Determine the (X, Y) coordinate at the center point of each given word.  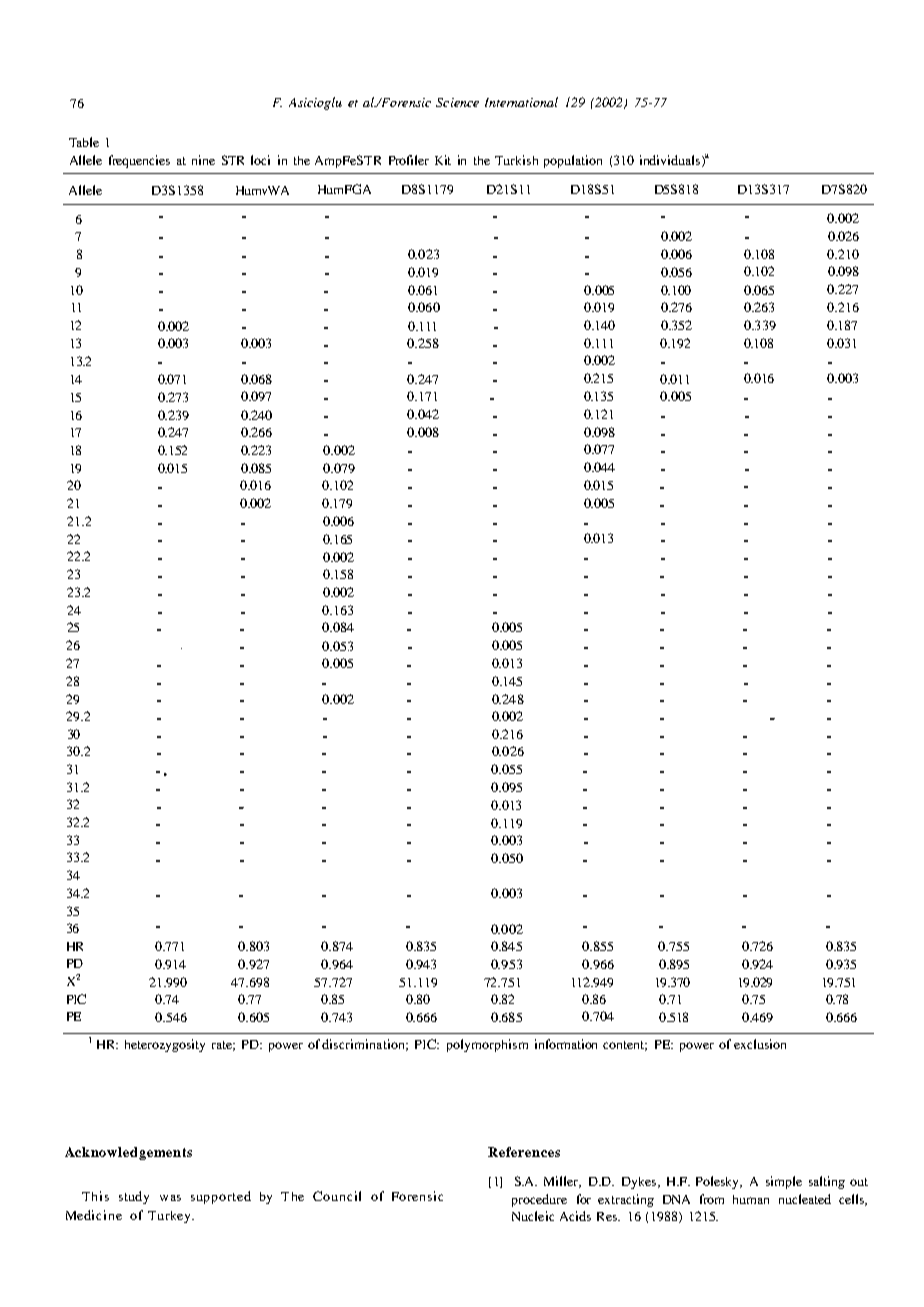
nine (203, 160)
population (573, 161)
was (170, 1198)
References (524, 1152)
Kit (443, 160)
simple (784, 1182)
